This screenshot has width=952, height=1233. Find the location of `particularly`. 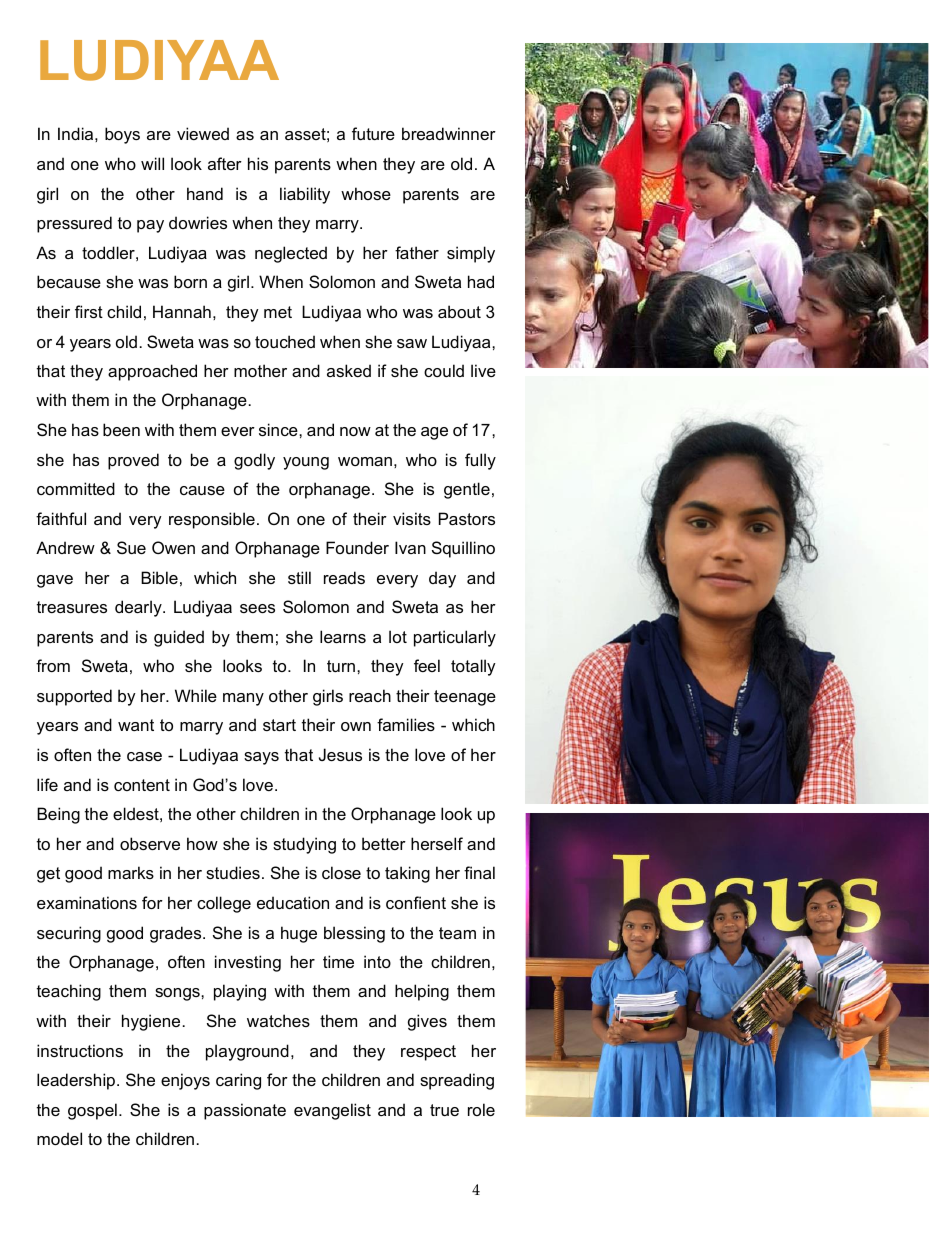

particularly is located at coordinates (455, 638).
